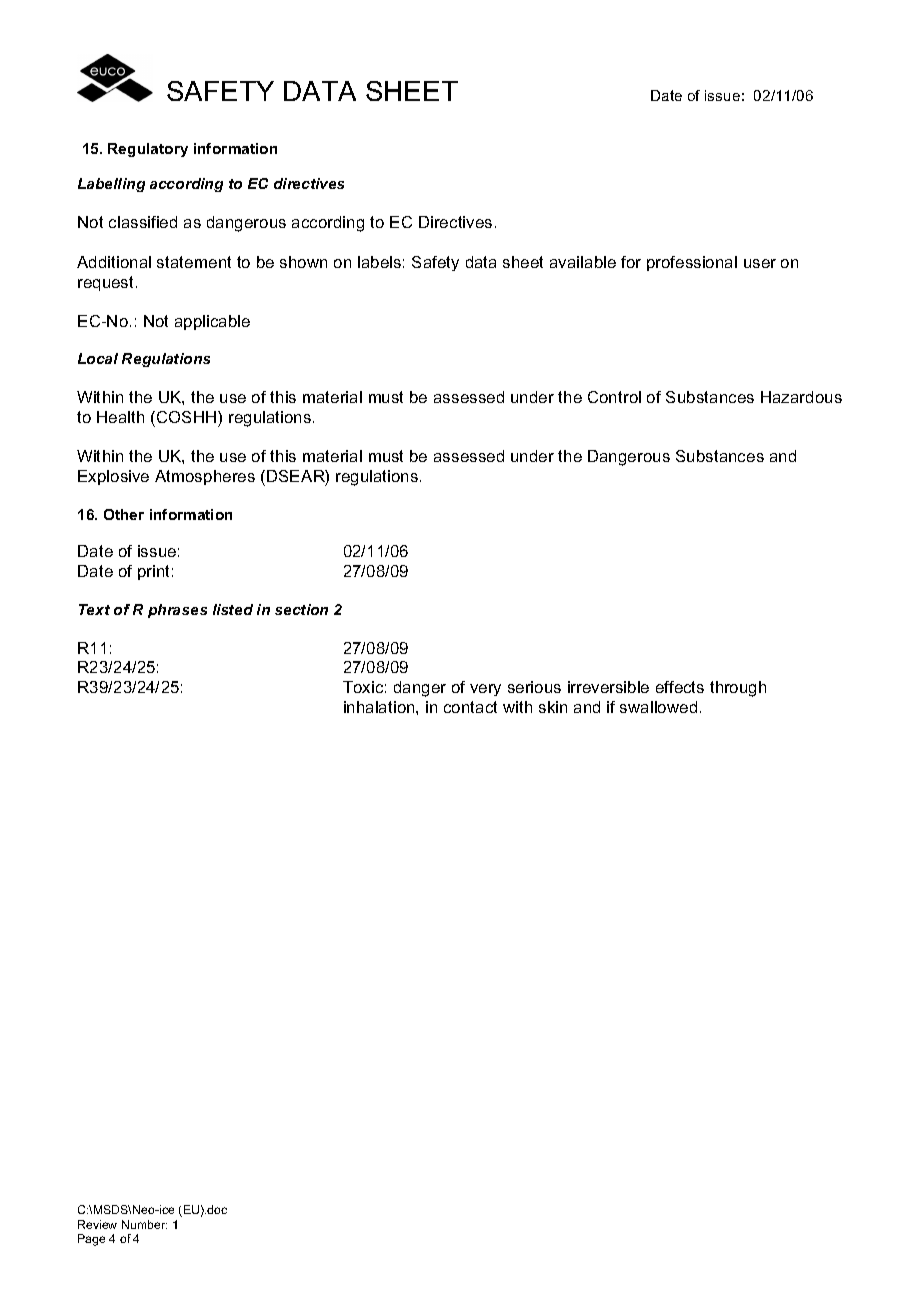  What do you see at coordinates (380, 707) in the page?
I see `inhalation` at bounding box center [380, 707].
